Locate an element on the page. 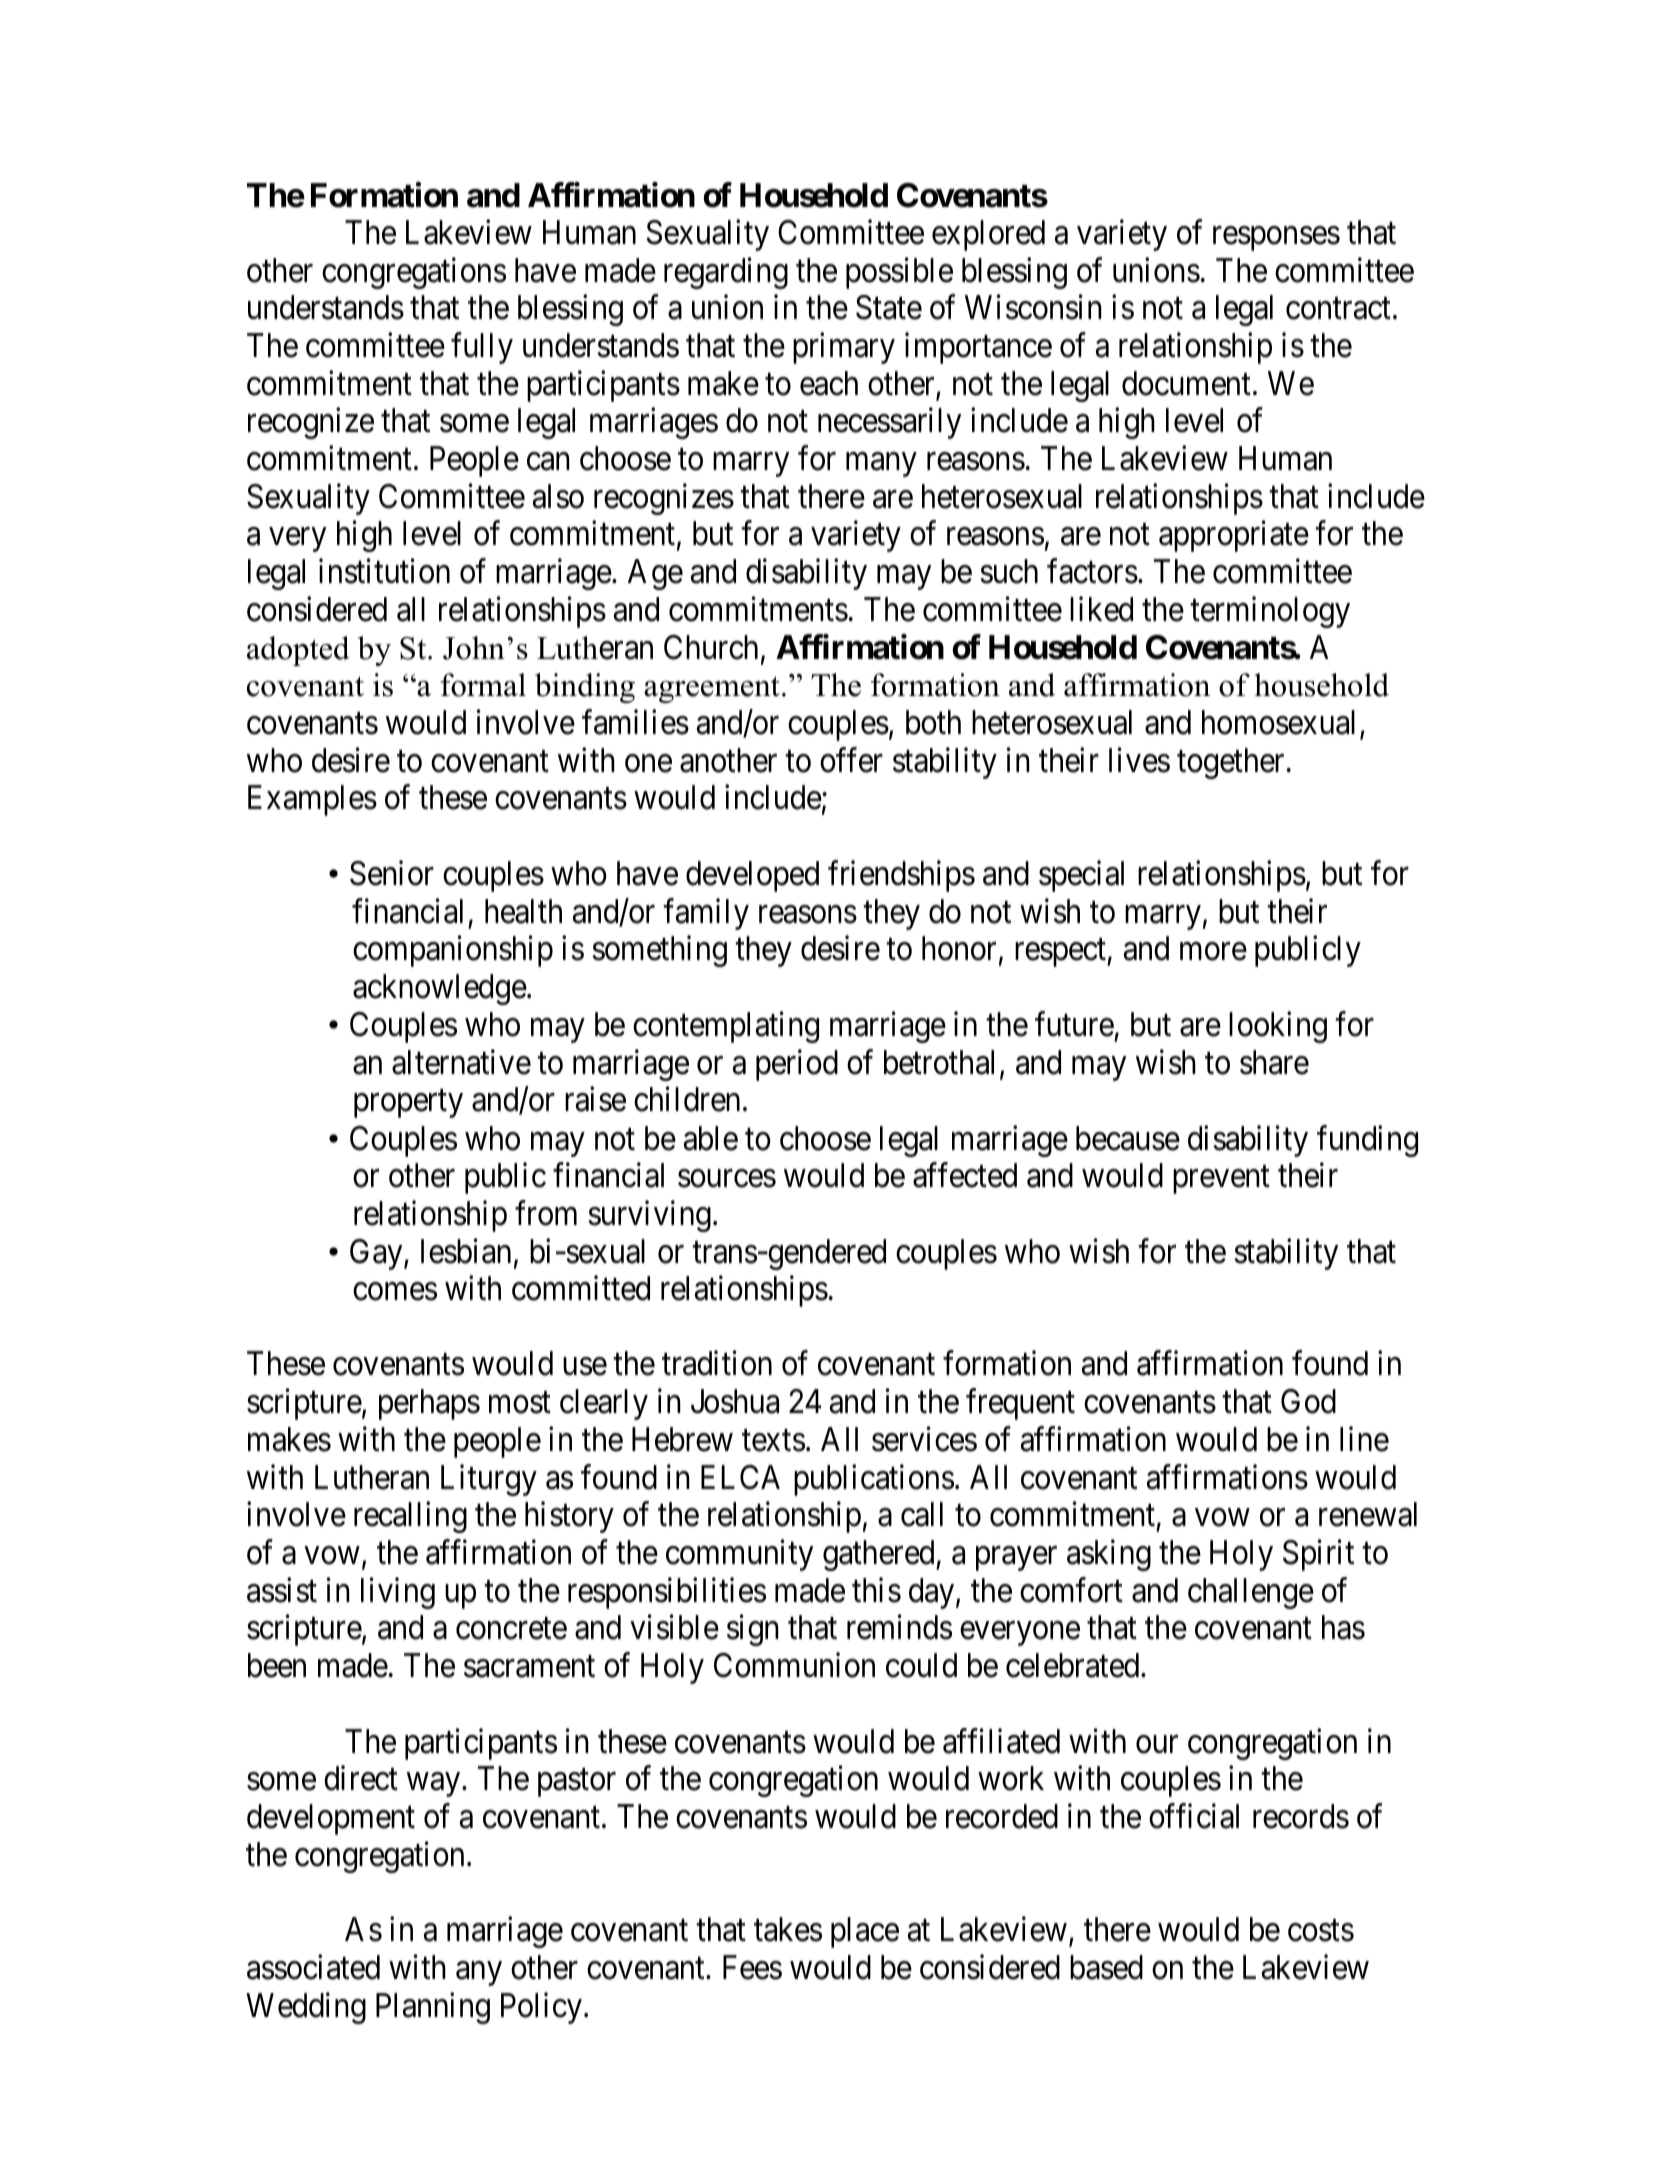 This page has width=1672, height=2164. Planning is located at coordinates (433, 2008).
